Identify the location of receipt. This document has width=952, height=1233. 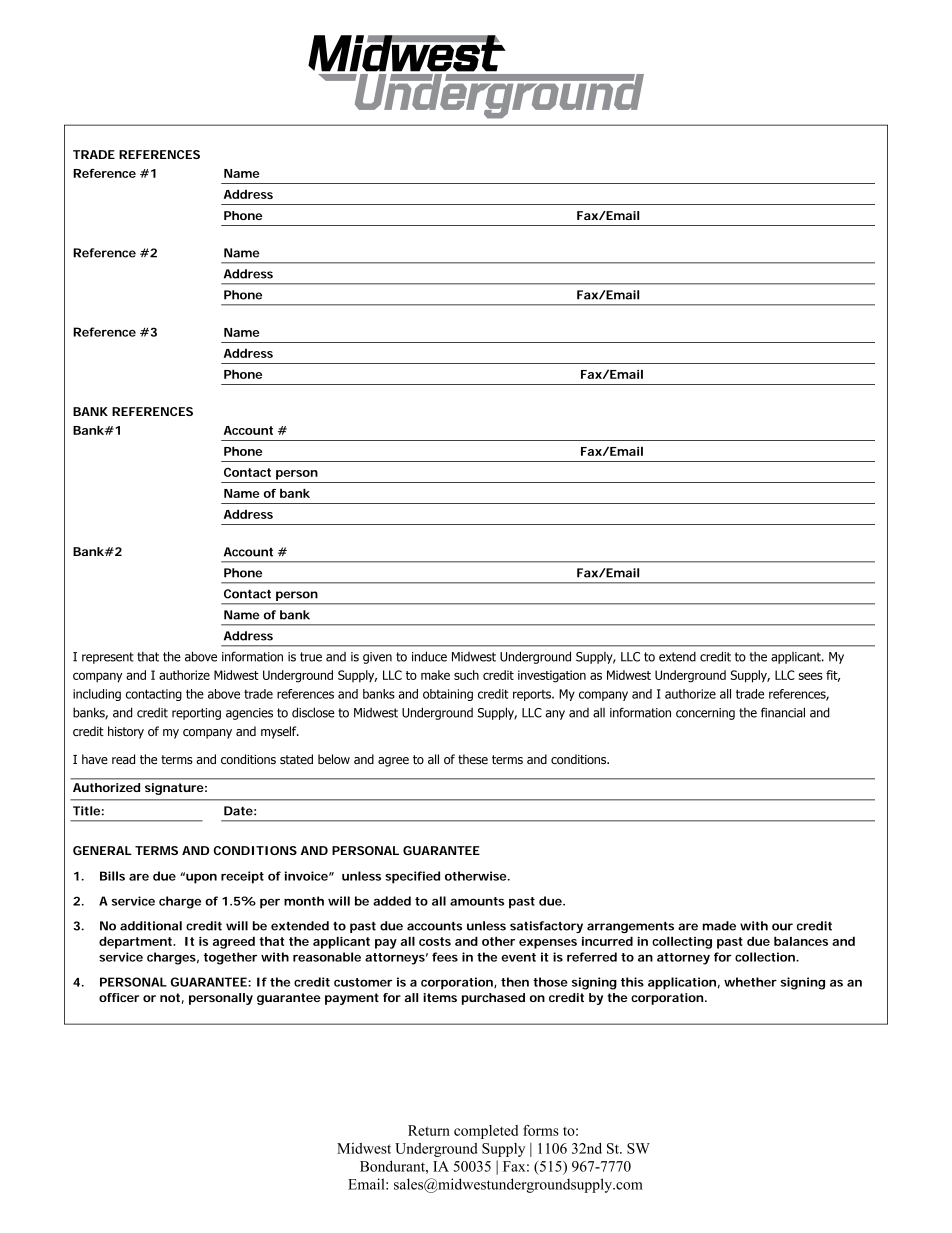
(242, 877).
